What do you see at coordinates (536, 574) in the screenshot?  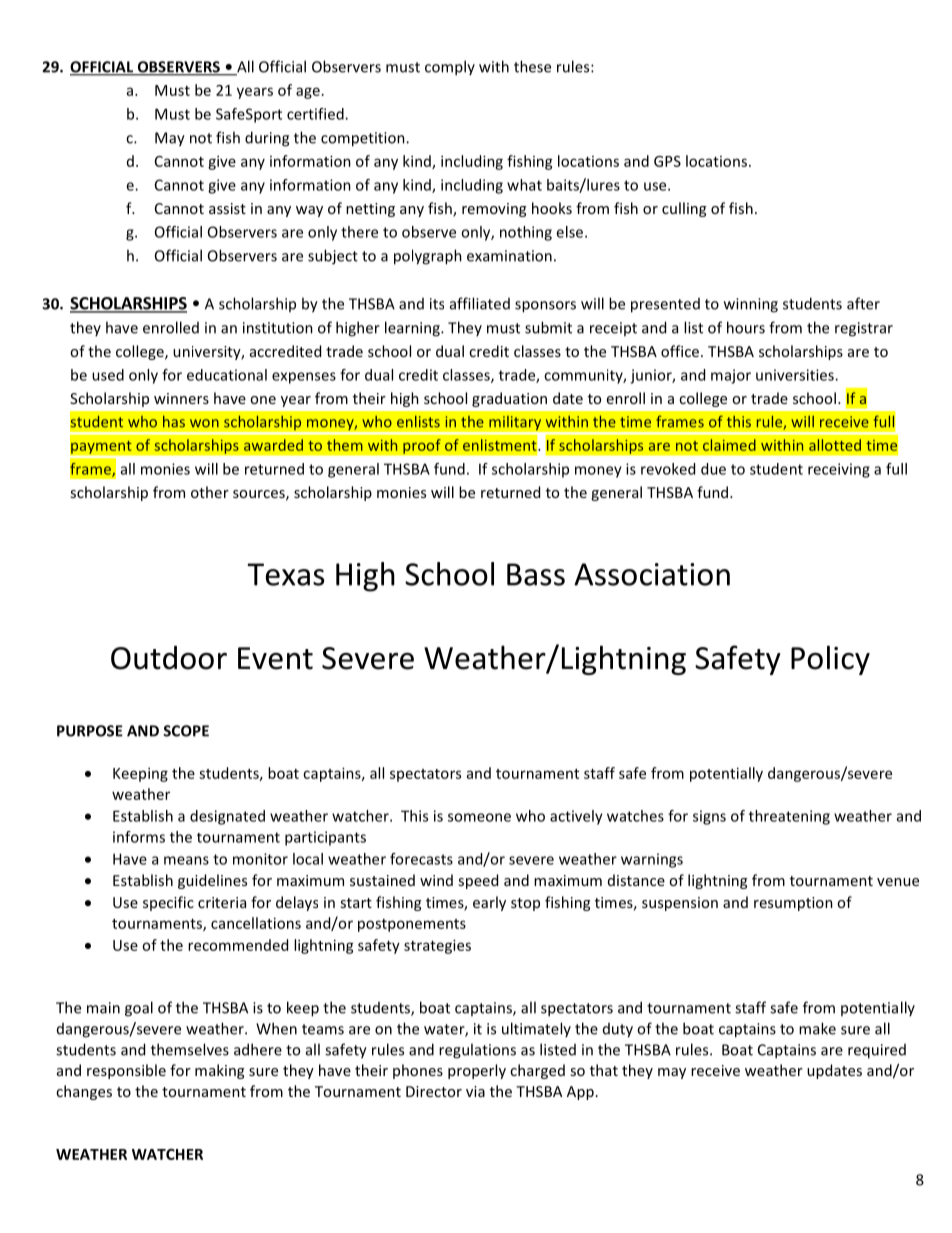 I see `Bass` at bounding box center [536, 574].
